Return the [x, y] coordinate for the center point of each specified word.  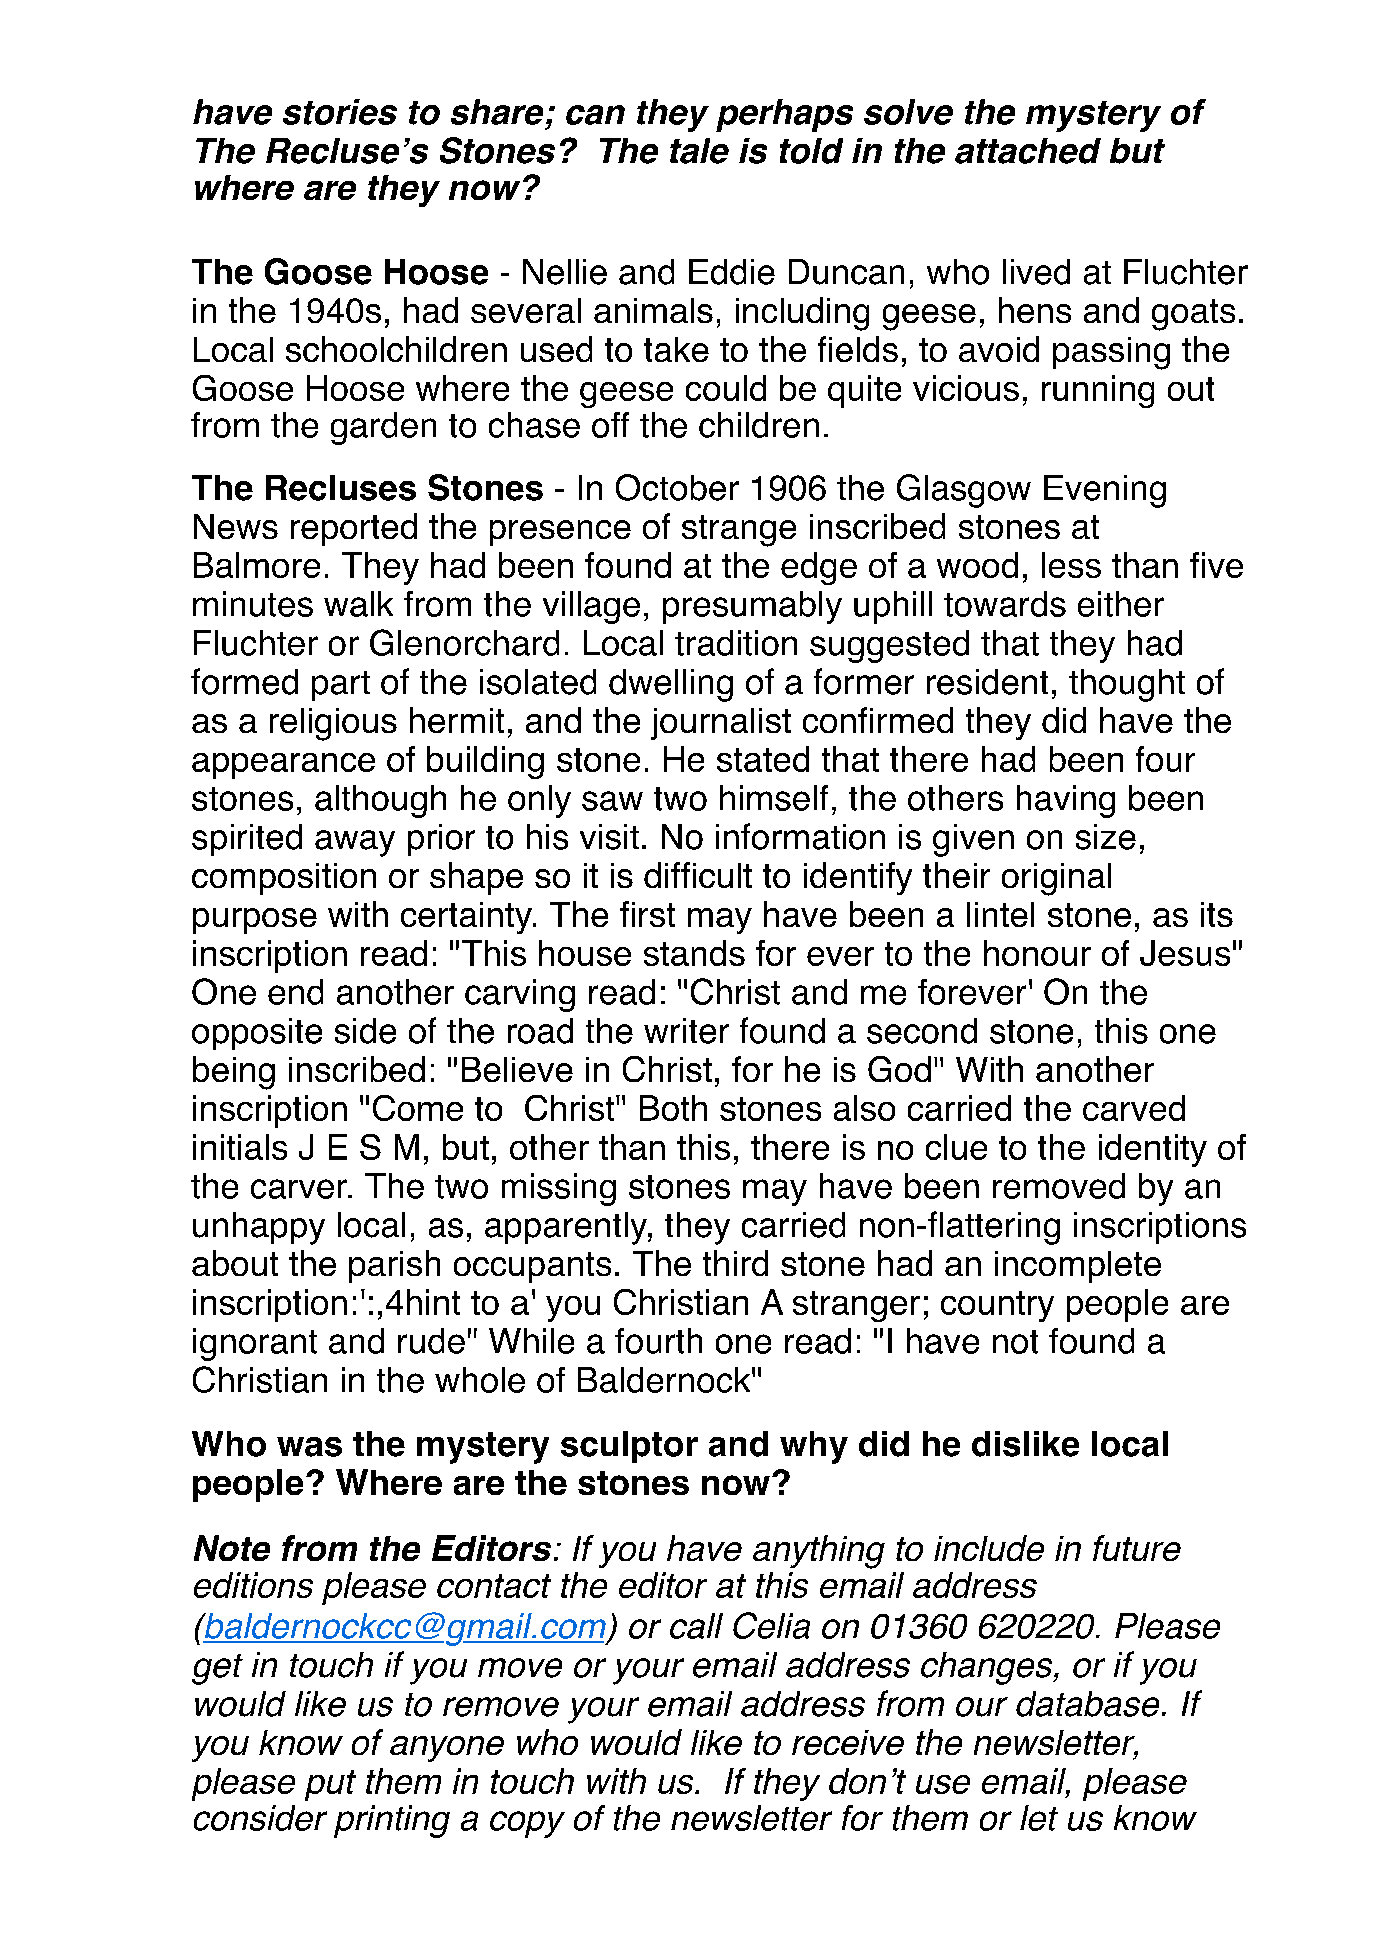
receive [848, 1742]
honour [1037, 953]
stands [694, 953]
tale [699, 151]
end [295, 992]
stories [340, 112]
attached [1028, 151]
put [330, 1785]
